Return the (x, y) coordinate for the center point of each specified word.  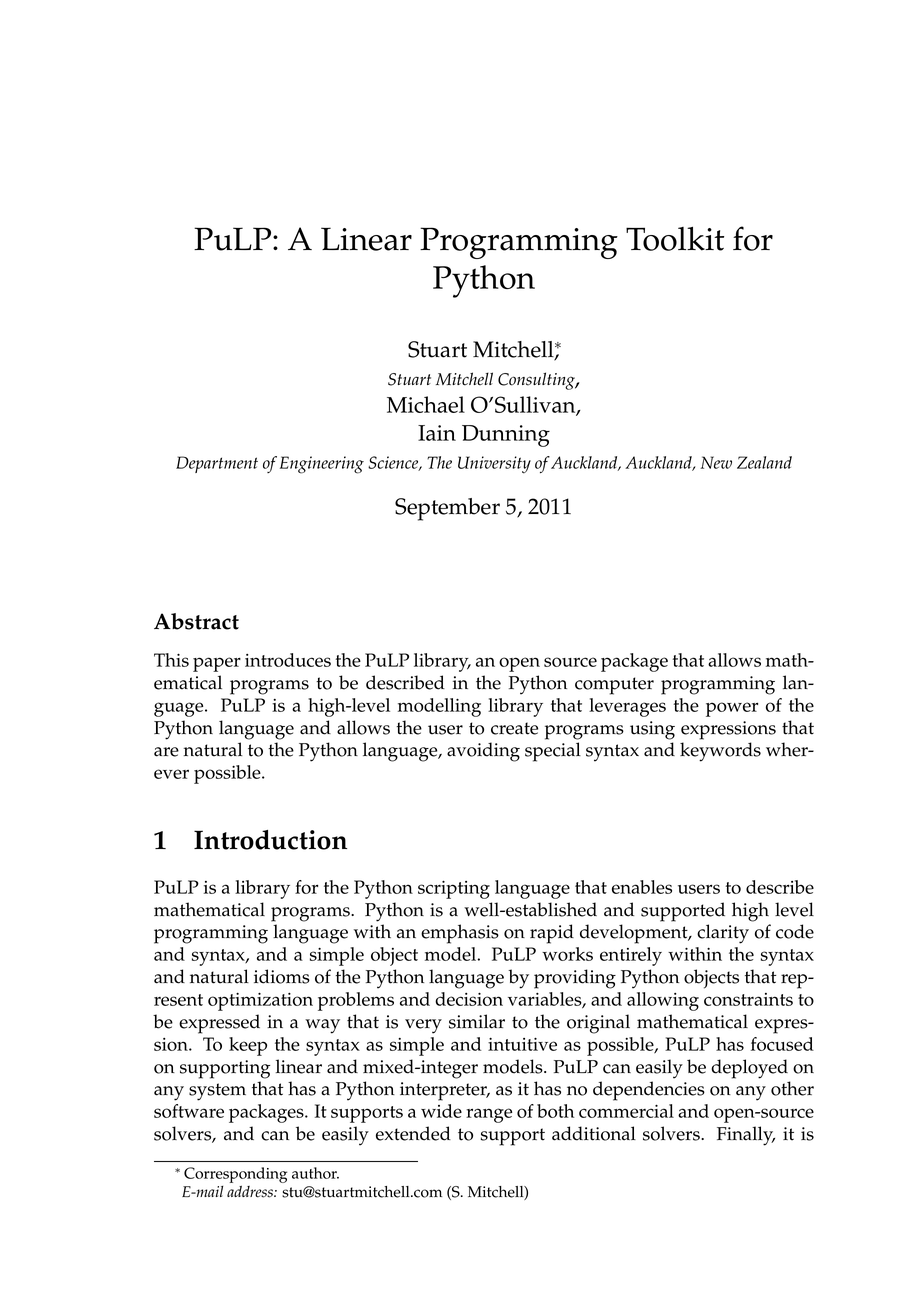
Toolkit (675, 239)
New (716, 462)
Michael (426, 404)
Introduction (270, 840)
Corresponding (235, 1175)
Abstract (196, 621)
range (489, 1115)
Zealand (764, 462)
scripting (454, 889)
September (447, 509)
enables (642, 887)
